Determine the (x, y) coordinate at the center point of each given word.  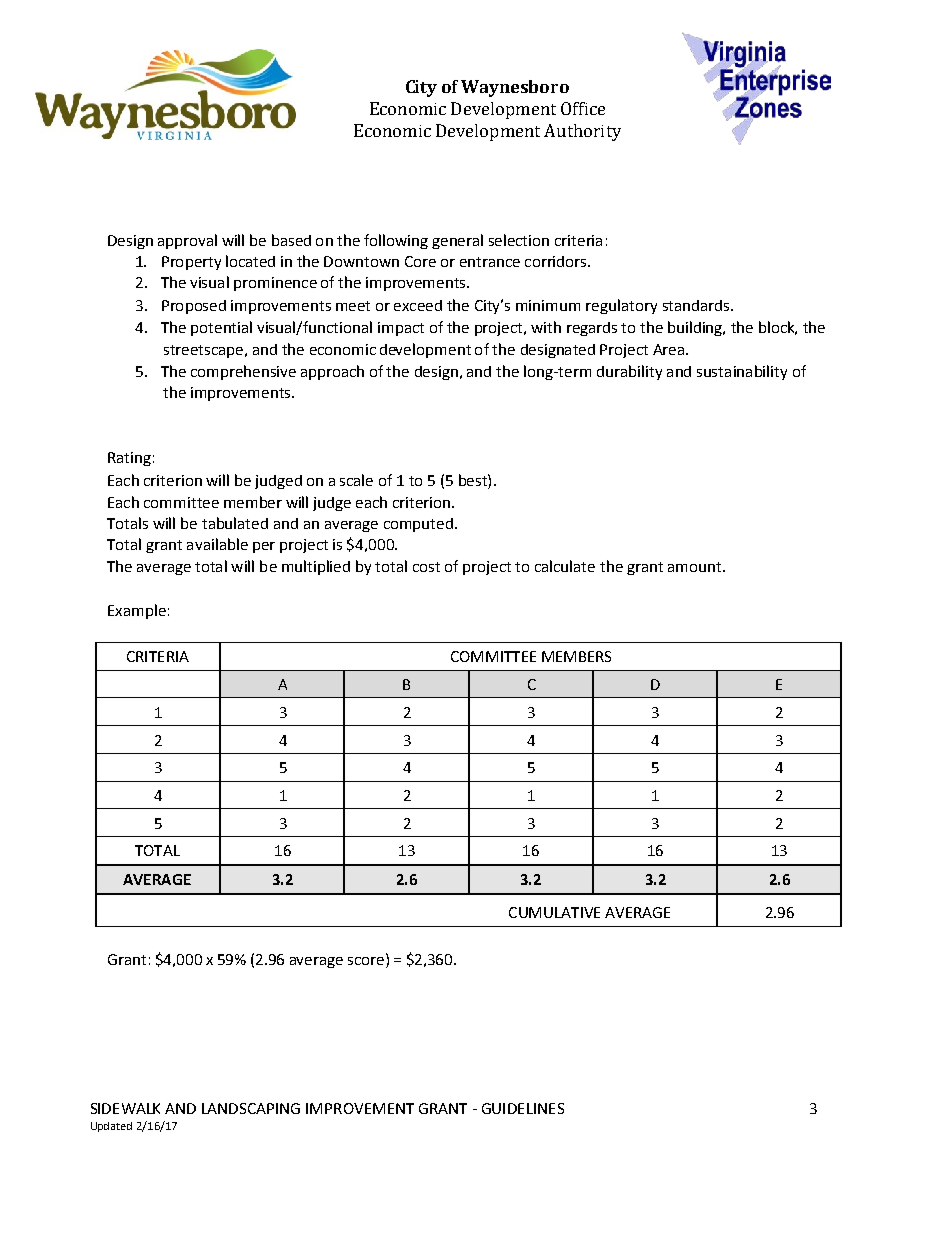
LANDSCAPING (251, 1108)
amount (696, 567)
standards (696, 305)
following (396, 241)
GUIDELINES (523, 1108)
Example (137, 611)
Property (191, 263)
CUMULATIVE (554, 912)
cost (426, 567)
